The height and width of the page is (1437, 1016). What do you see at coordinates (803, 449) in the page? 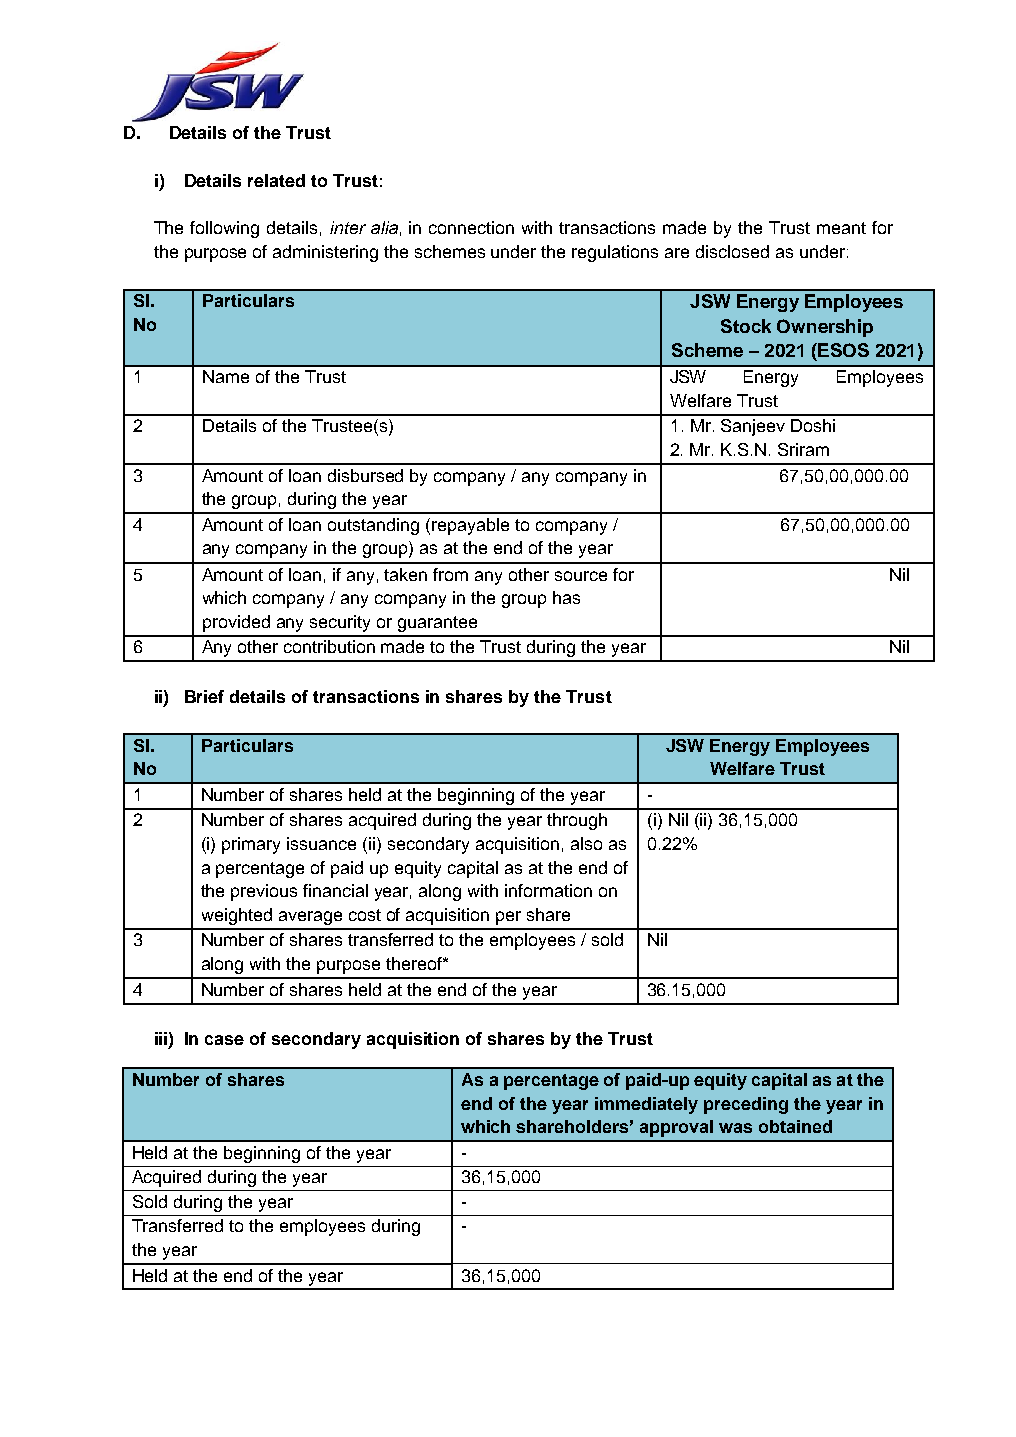
I see `Sriram` at bounding box center [803, 449].
